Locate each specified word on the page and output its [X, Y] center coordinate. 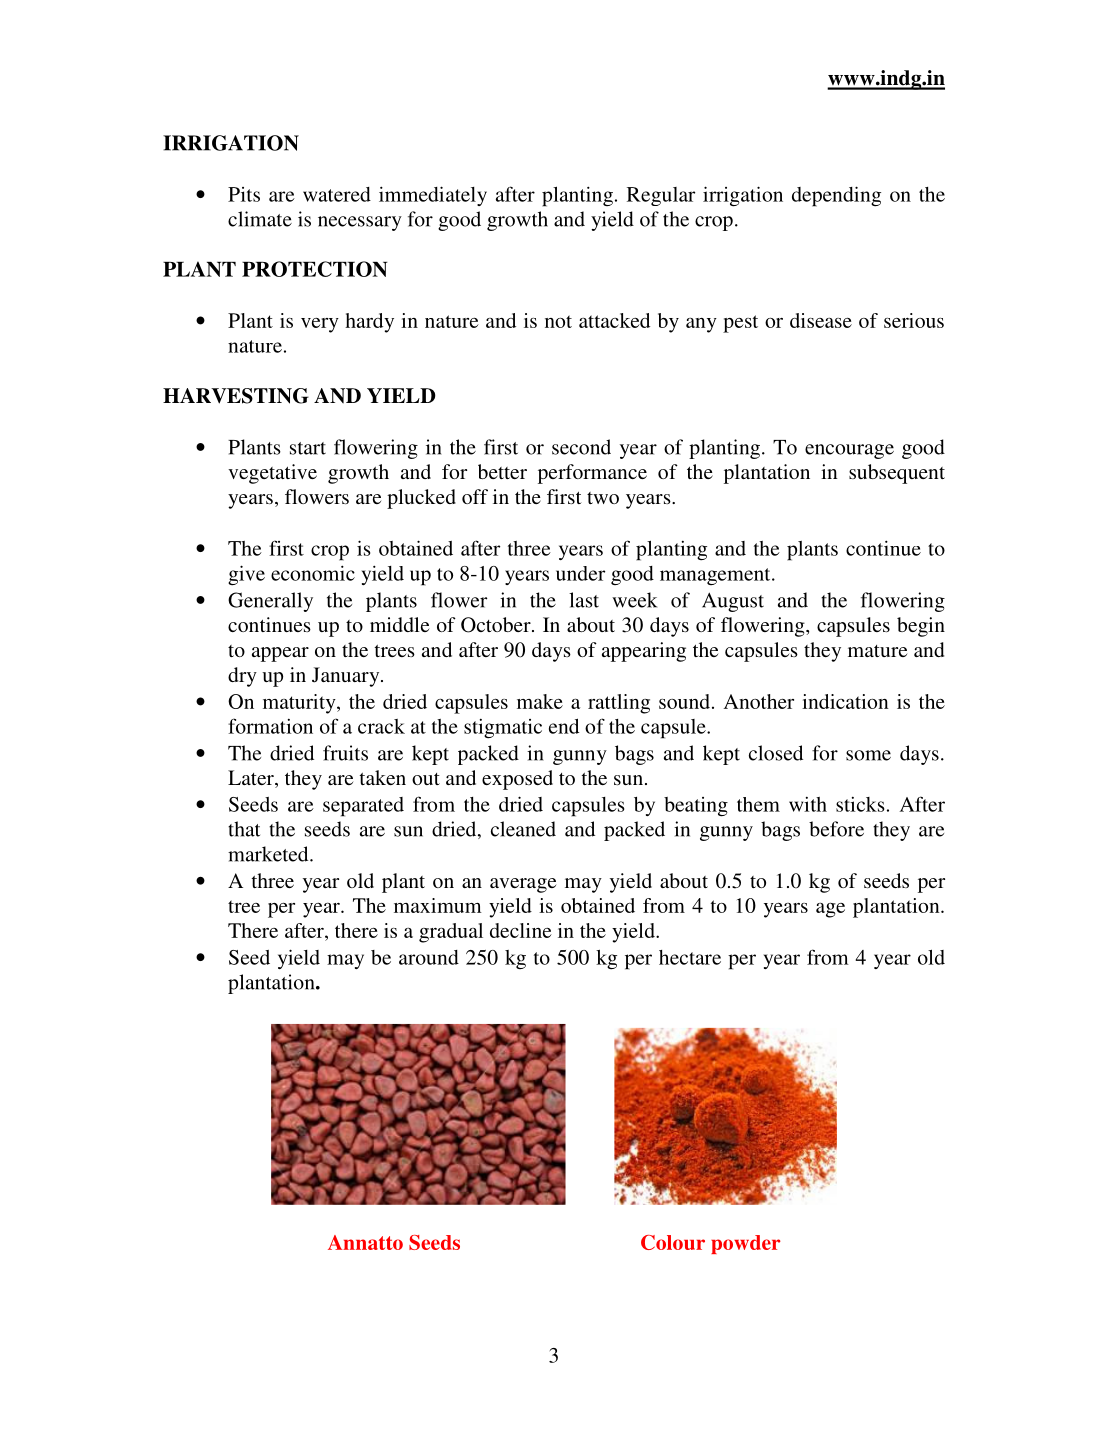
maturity [300, 704]
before [836, 829]
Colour [673, 1242]
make [540, 701]
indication [845, 701]
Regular [661, 196]
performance [592, 474]
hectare [690, 957]
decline [521, 930]
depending [836, 196]
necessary [360, 223]
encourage [849, 451]
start [308, 448]
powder [746, 1244]
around [429, 957]
